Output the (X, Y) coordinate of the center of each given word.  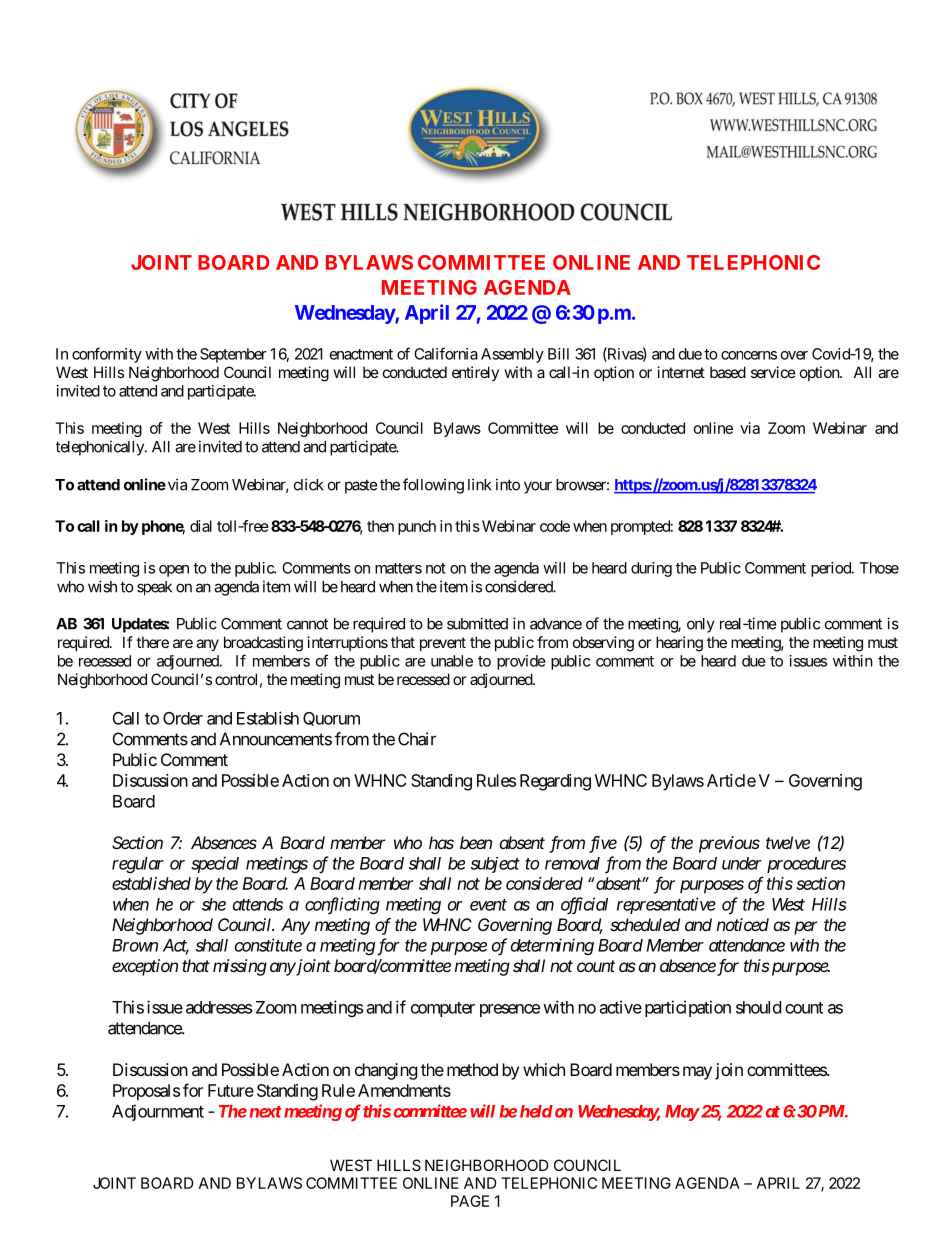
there (152, 642)
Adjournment (158, 1112)
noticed (743, 924)
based (728, 372)
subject (495, 865)
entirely (475, 373)
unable (452, 661)
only (701, 625)
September (233, 355)
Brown (135, 945)
